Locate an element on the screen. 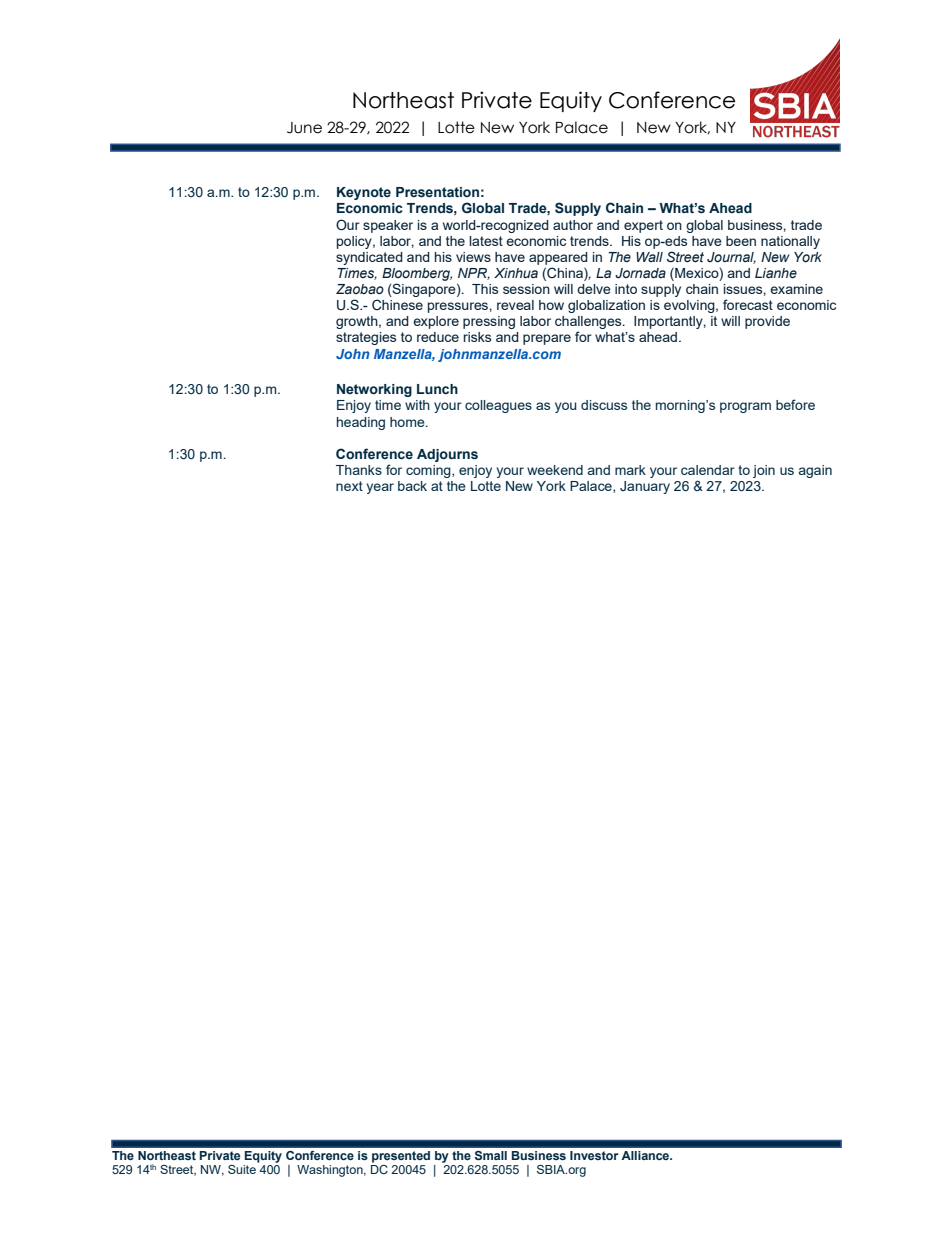 The image size is (952, 1233). Suite is located at coordinates (242, 1169).
